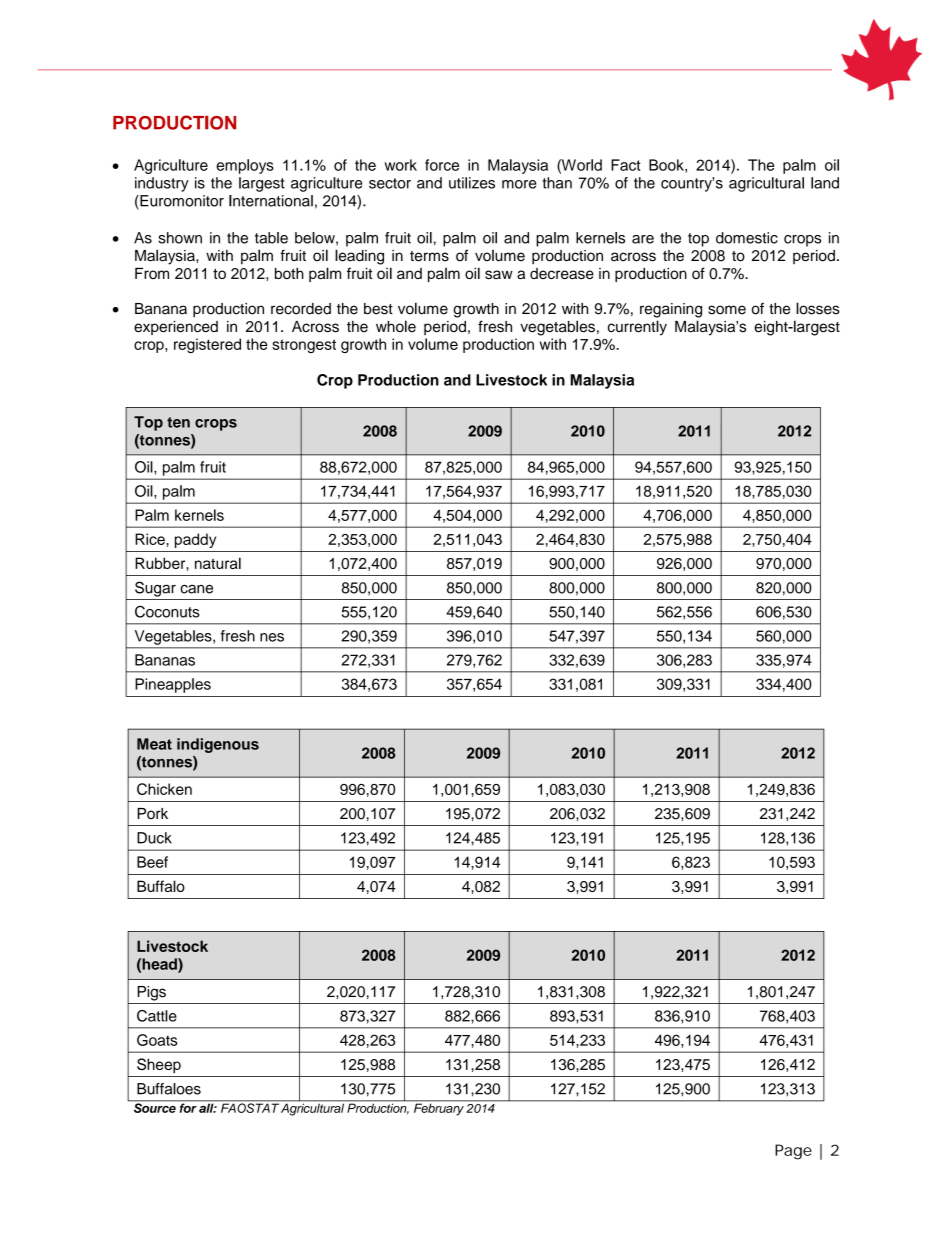 This screenshot has width=952, height=1233. Describe the element at coordinates (747, 238) in the screenshot. I see `domestic` at that location.
